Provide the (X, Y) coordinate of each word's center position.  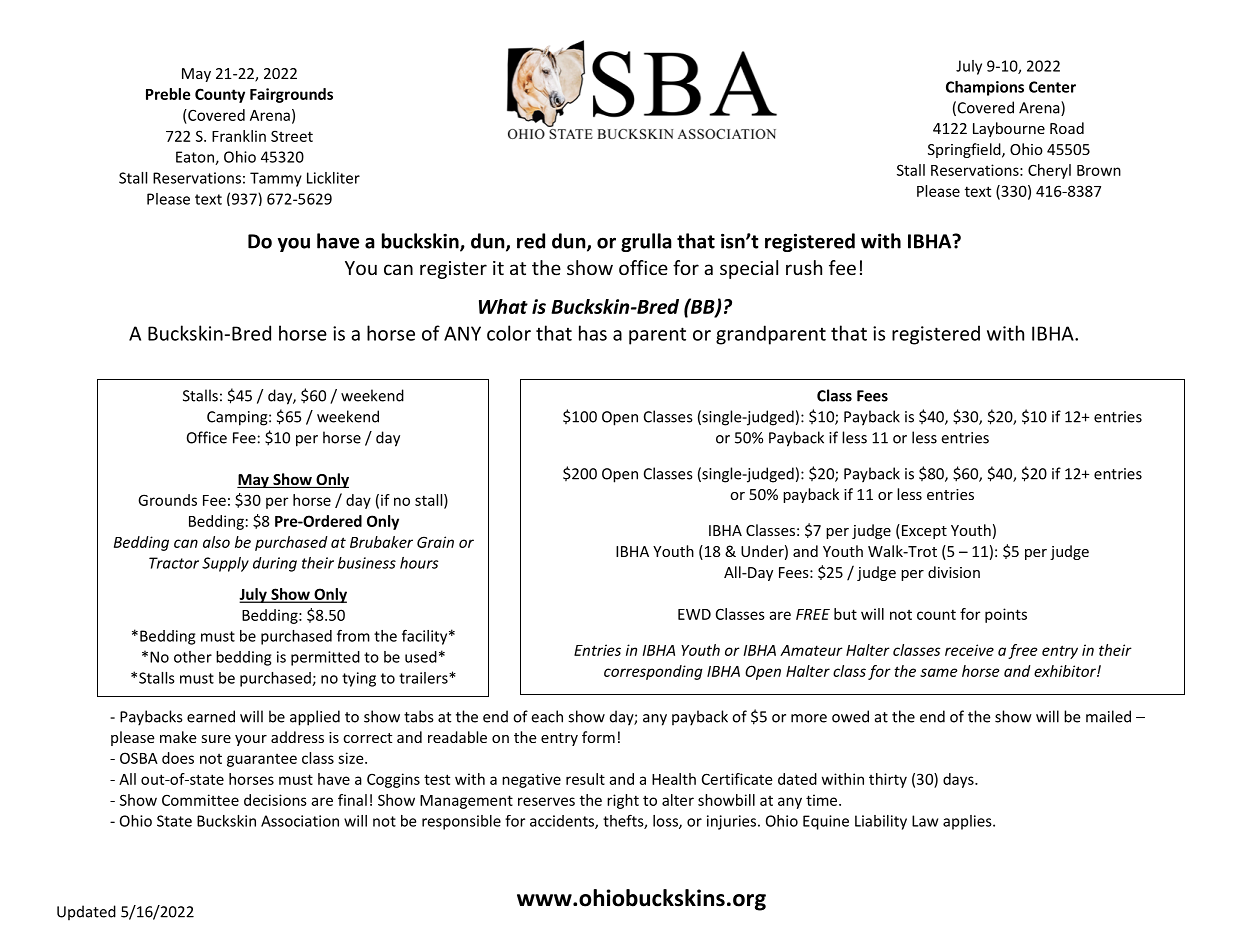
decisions (275, 800)
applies (968, 822)
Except (923, 531)
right (623, 801)
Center (1052, 87)
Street (292, 136)
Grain (435, 542)
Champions (985, 88)
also (216, 542)
